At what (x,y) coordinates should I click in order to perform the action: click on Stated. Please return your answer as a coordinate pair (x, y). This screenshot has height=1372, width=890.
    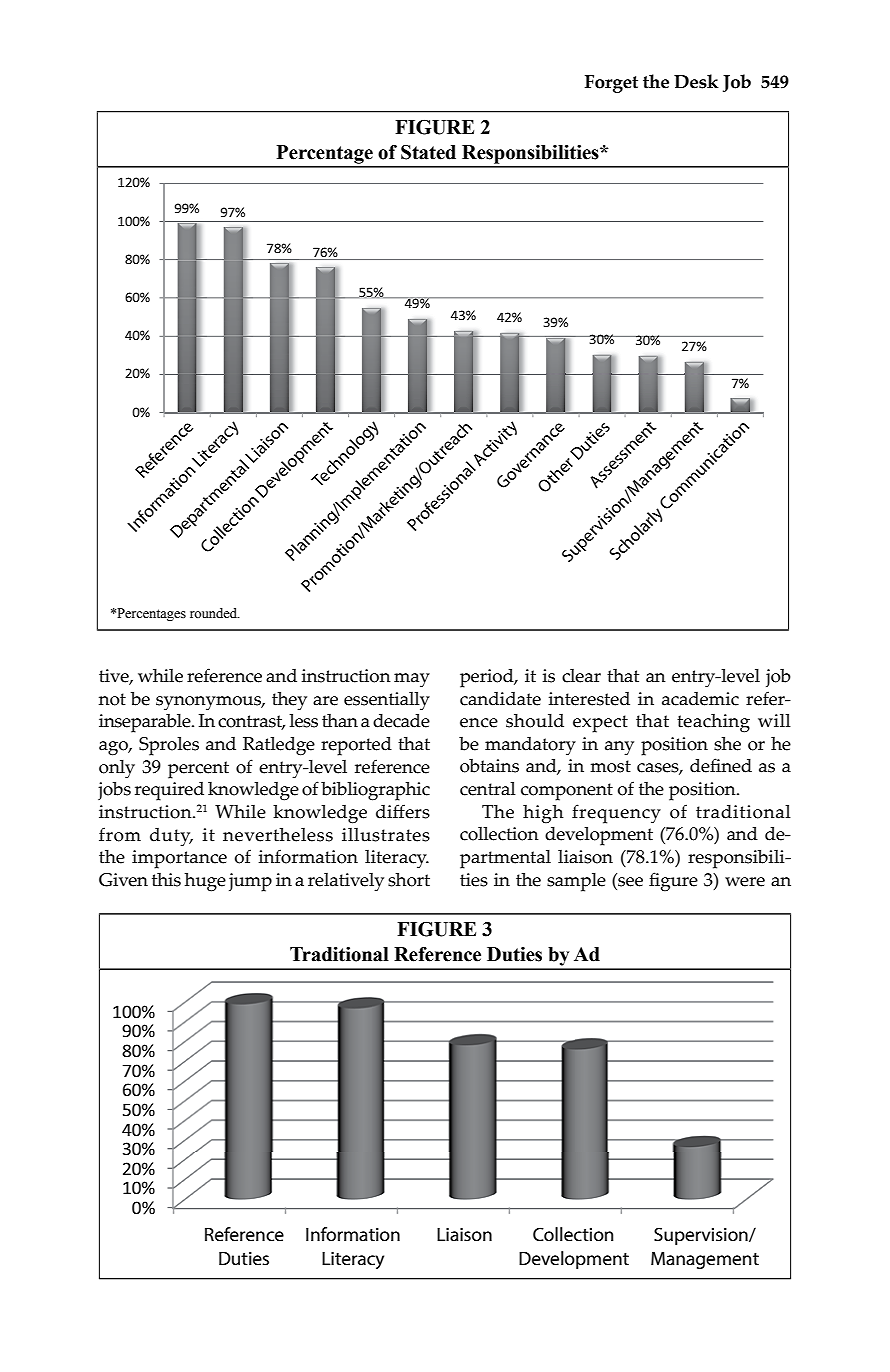
    Looking at the image, I should click on (428, 152).
